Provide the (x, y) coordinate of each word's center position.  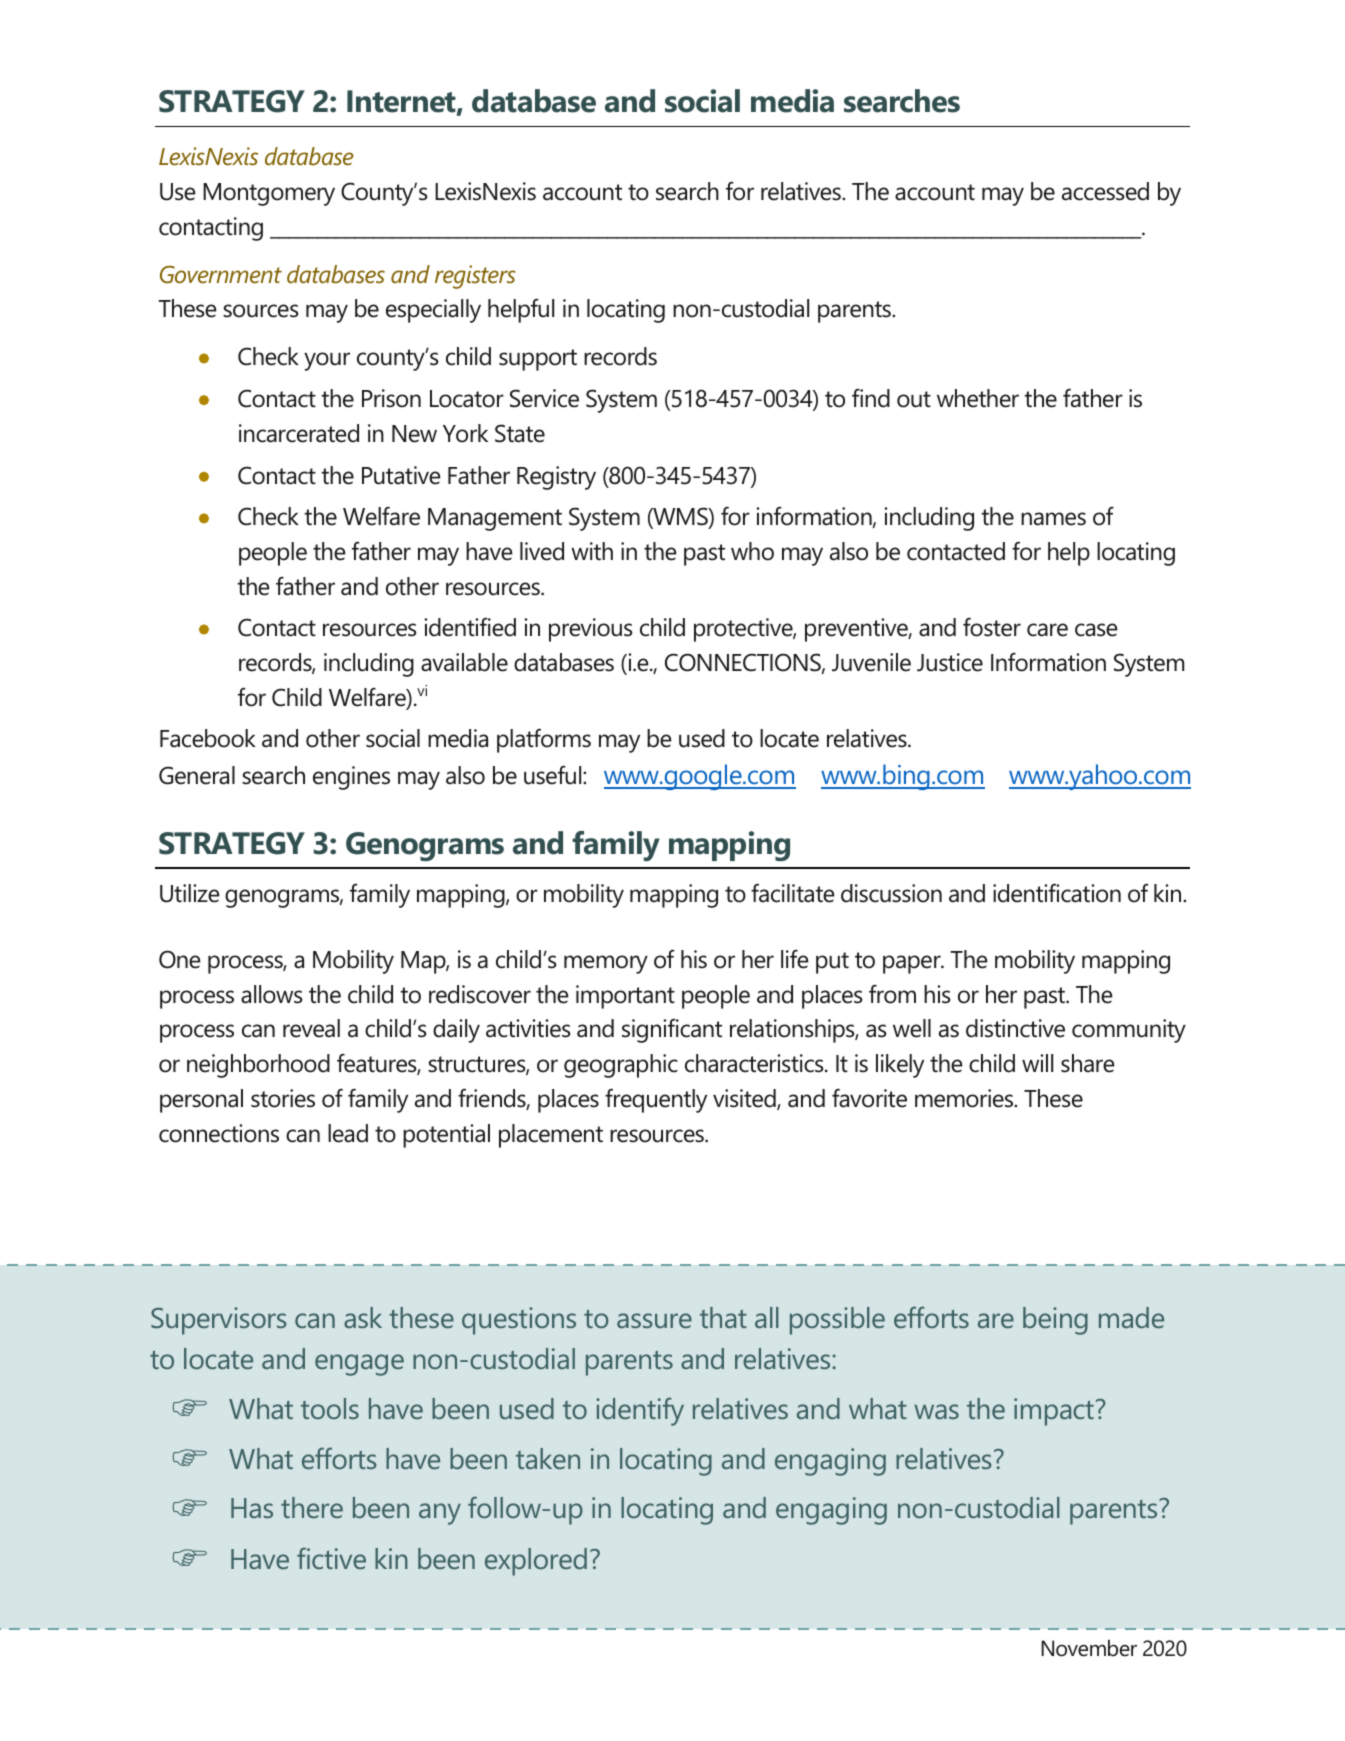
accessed (1105, 191)
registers (475, 277)
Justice (950, 662)
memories (965, 1098)
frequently (656, 1100)
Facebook (208, 738)
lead (348, 1133)
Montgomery (269, 194)
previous (590, 630)
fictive (331, 1558)
